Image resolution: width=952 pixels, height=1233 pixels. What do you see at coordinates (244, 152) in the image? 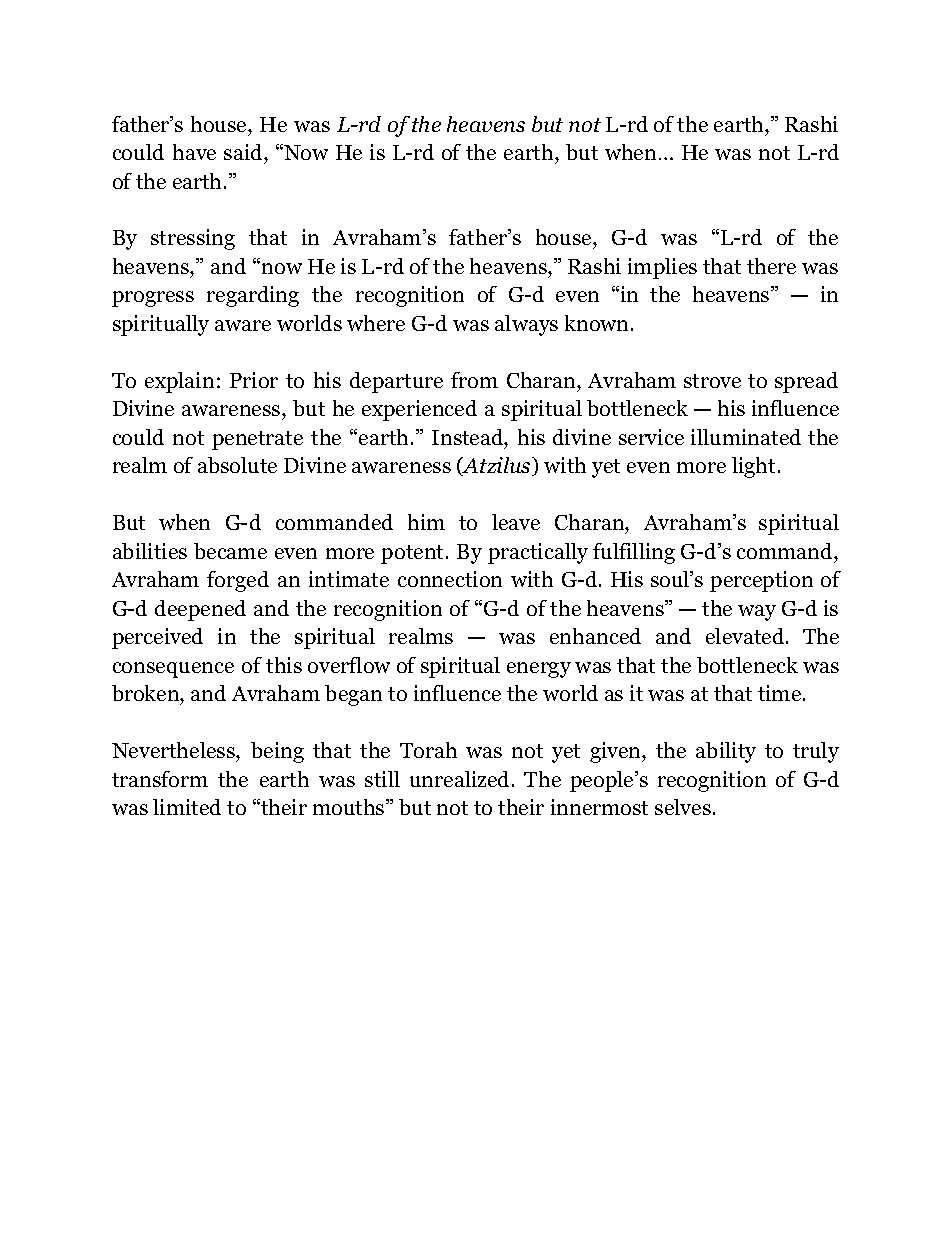
I see `said` at bounding box center [244, 152].
